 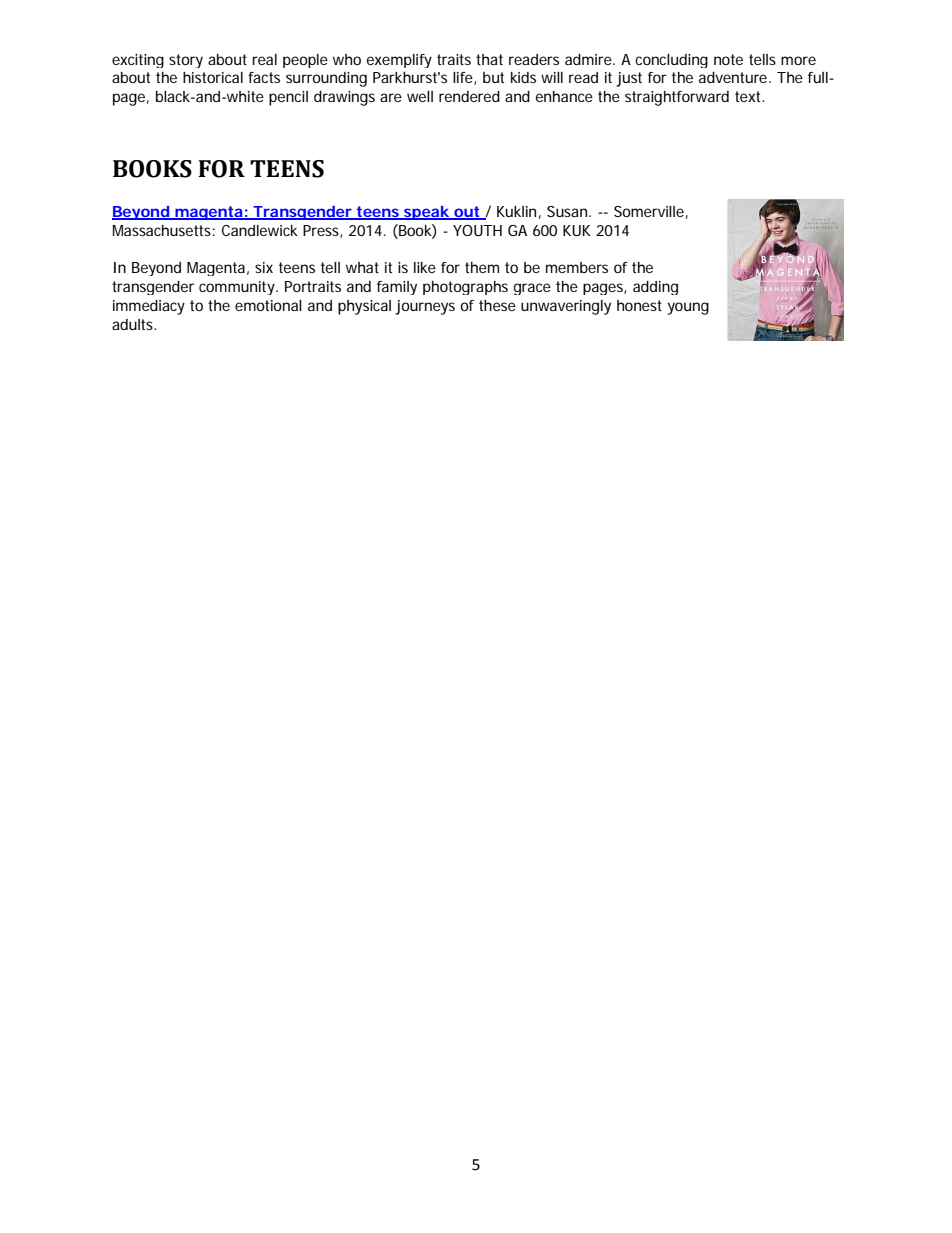 I want to click on note, so click(x=728, y=59).
